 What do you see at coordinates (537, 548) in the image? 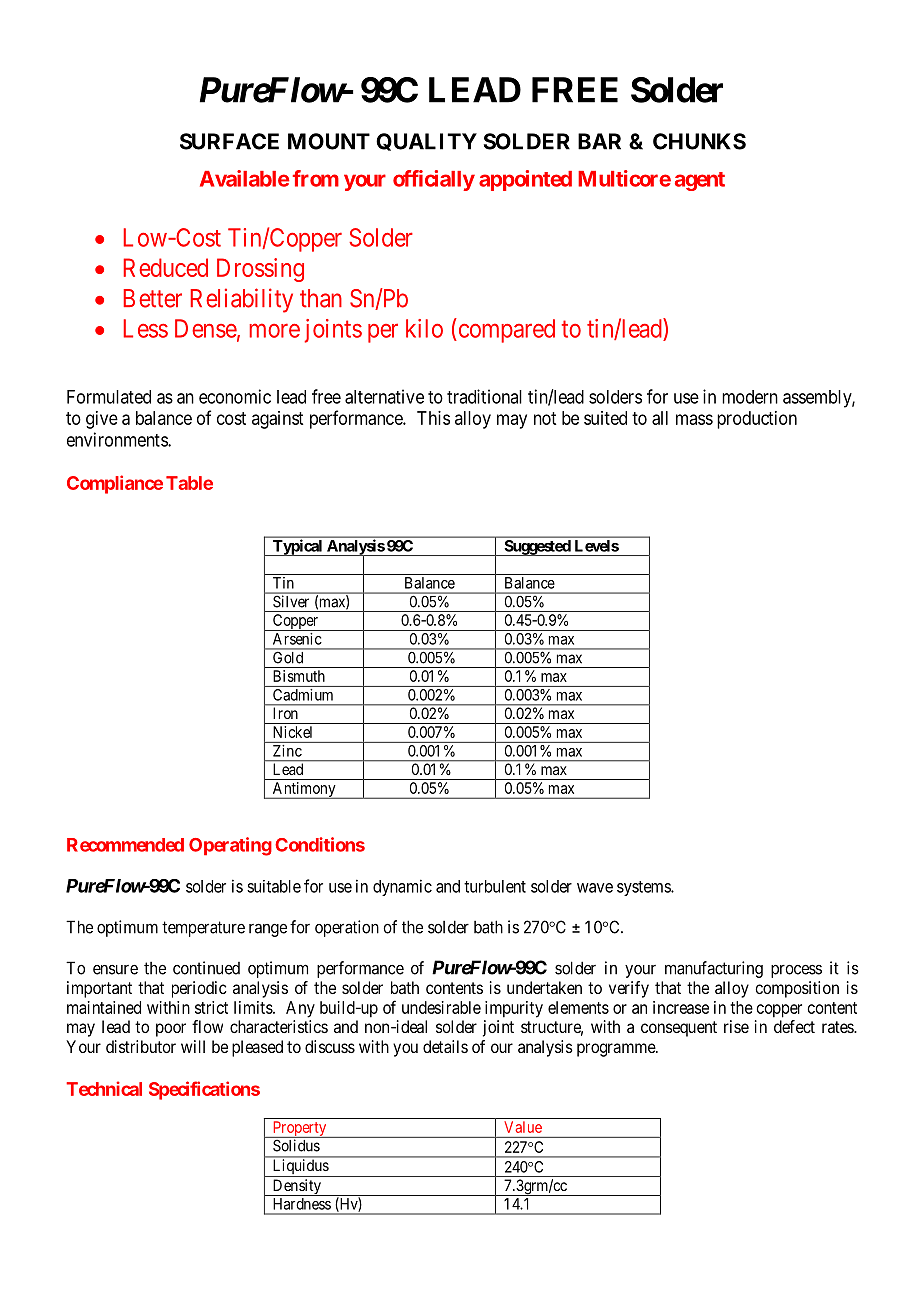
I see `Suggested` at bounding box center [537, 548].
